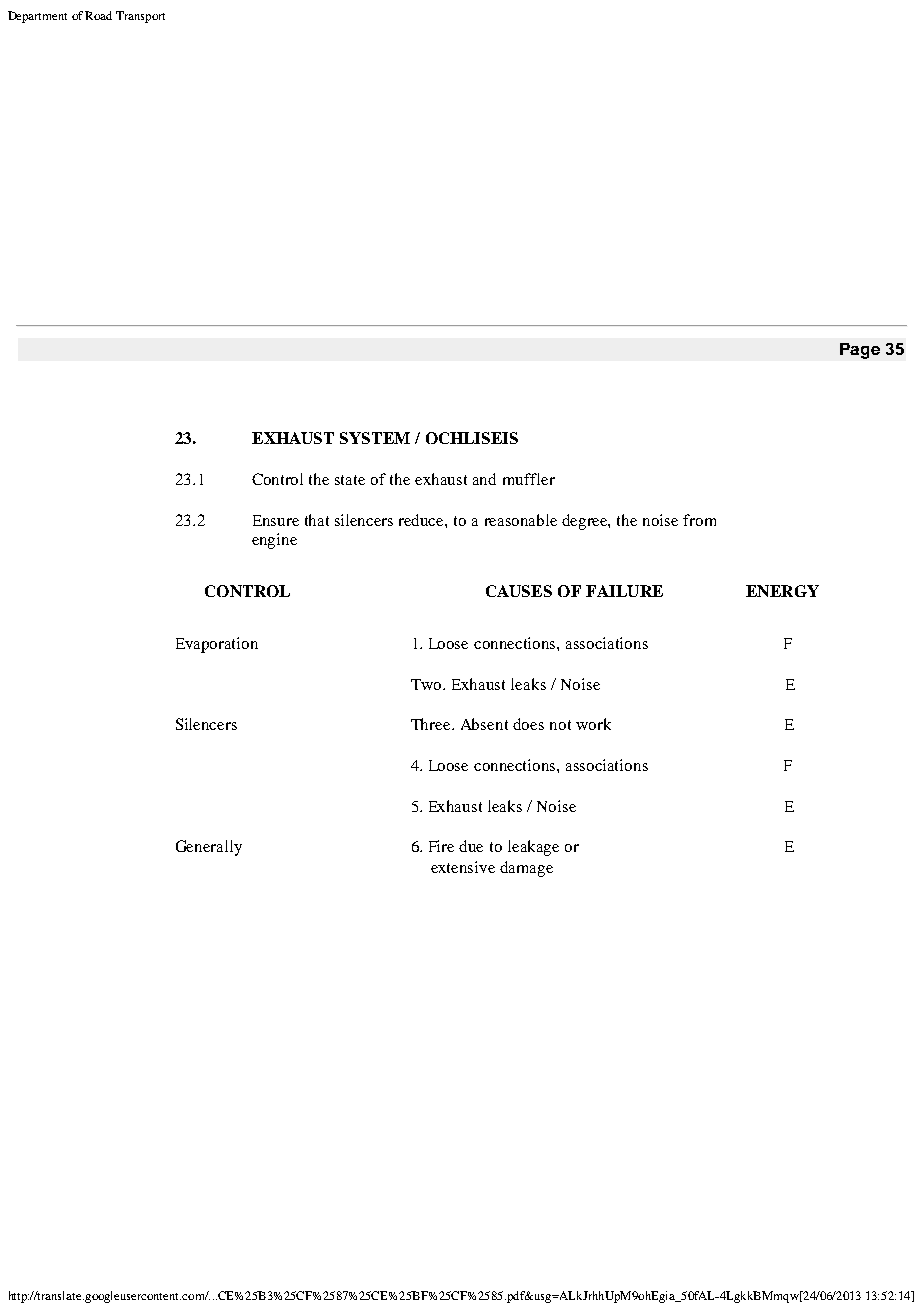 The image size is (924, 1308). Describe the element at coordinates (860, 351) in the screenshot. I see `Page` at that location.
